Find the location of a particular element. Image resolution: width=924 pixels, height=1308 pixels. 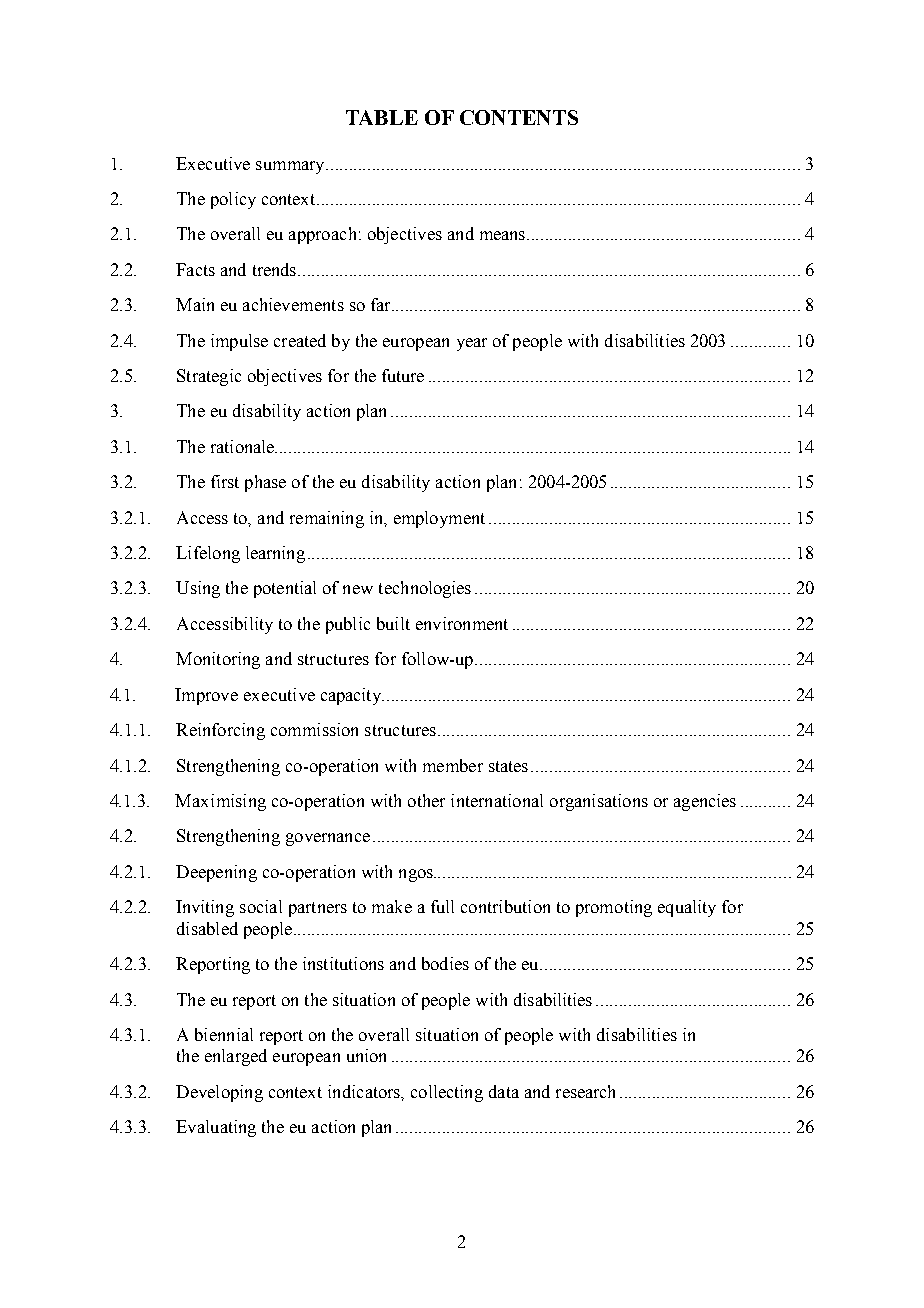

employment is located at coordinates (439, 519).
